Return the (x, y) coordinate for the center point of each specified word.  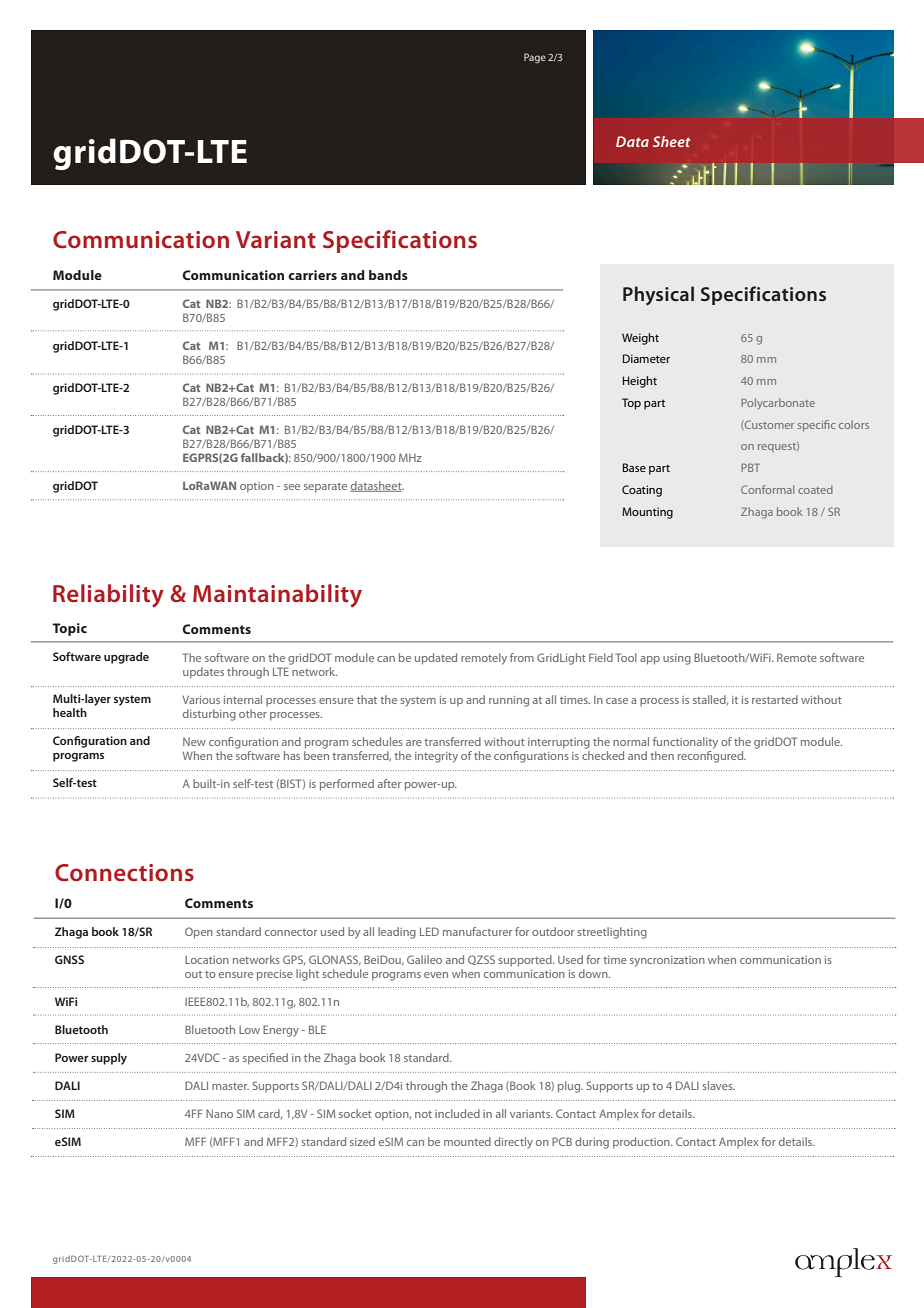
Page (535, 58)
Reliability (108, 596)
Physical (658, 296)
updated (436, 659)
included (457, 1113)
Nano (219, 1113)
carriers (312, 275)
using (677, 659)
